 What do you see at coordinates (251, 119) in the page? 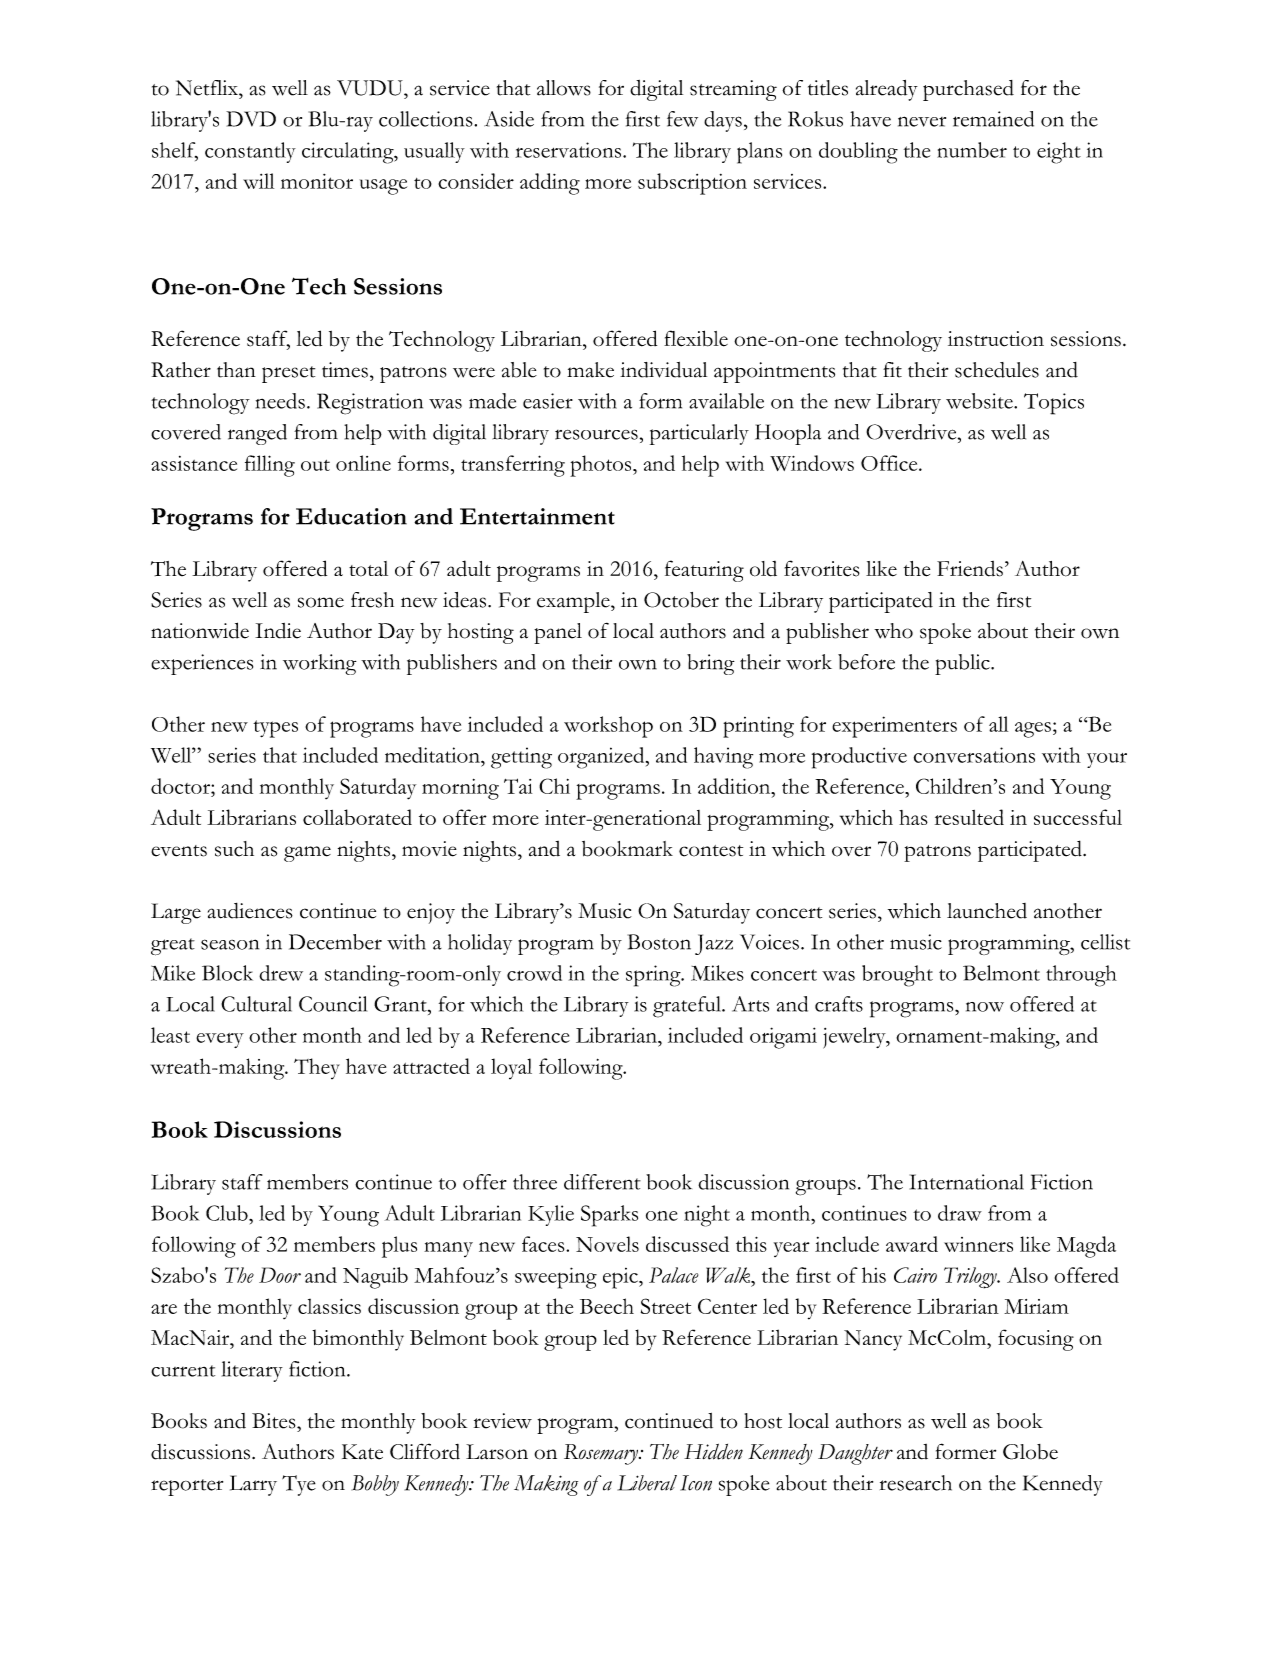
I see `DVD` at bounding box center [251, 119].
